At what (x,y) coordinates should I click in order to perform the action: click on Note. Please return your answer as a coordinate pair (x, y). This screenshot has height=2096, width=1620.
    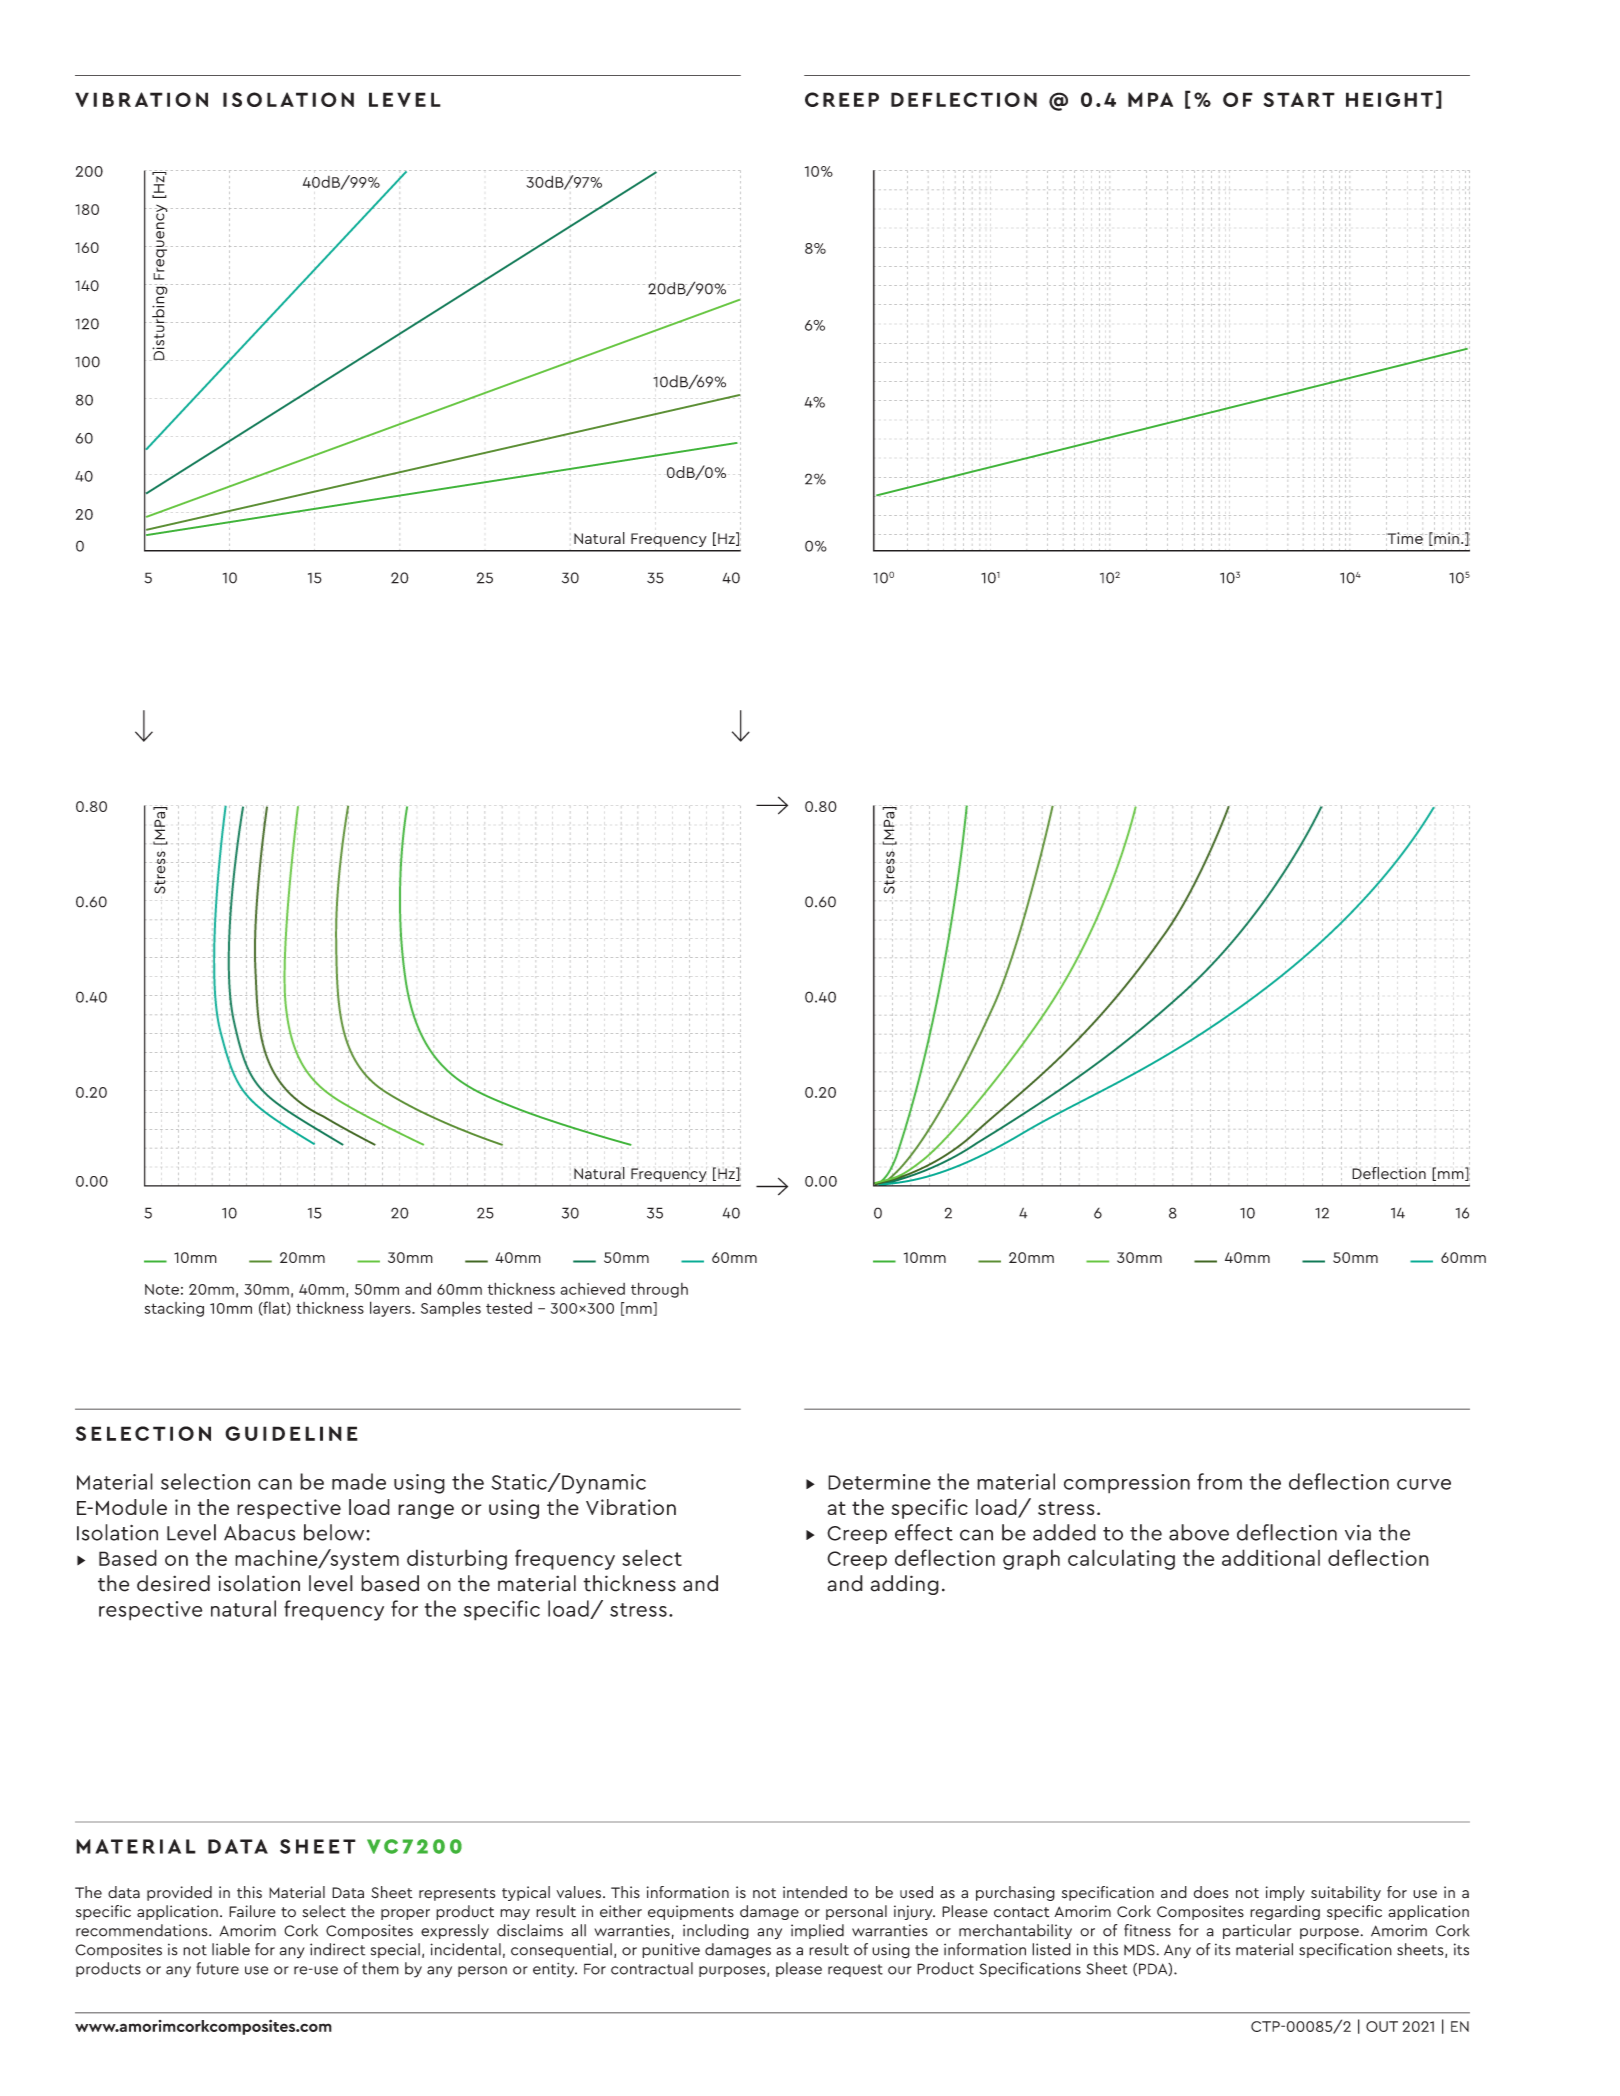
    Looking at the image, I should click on (162, 1289).
